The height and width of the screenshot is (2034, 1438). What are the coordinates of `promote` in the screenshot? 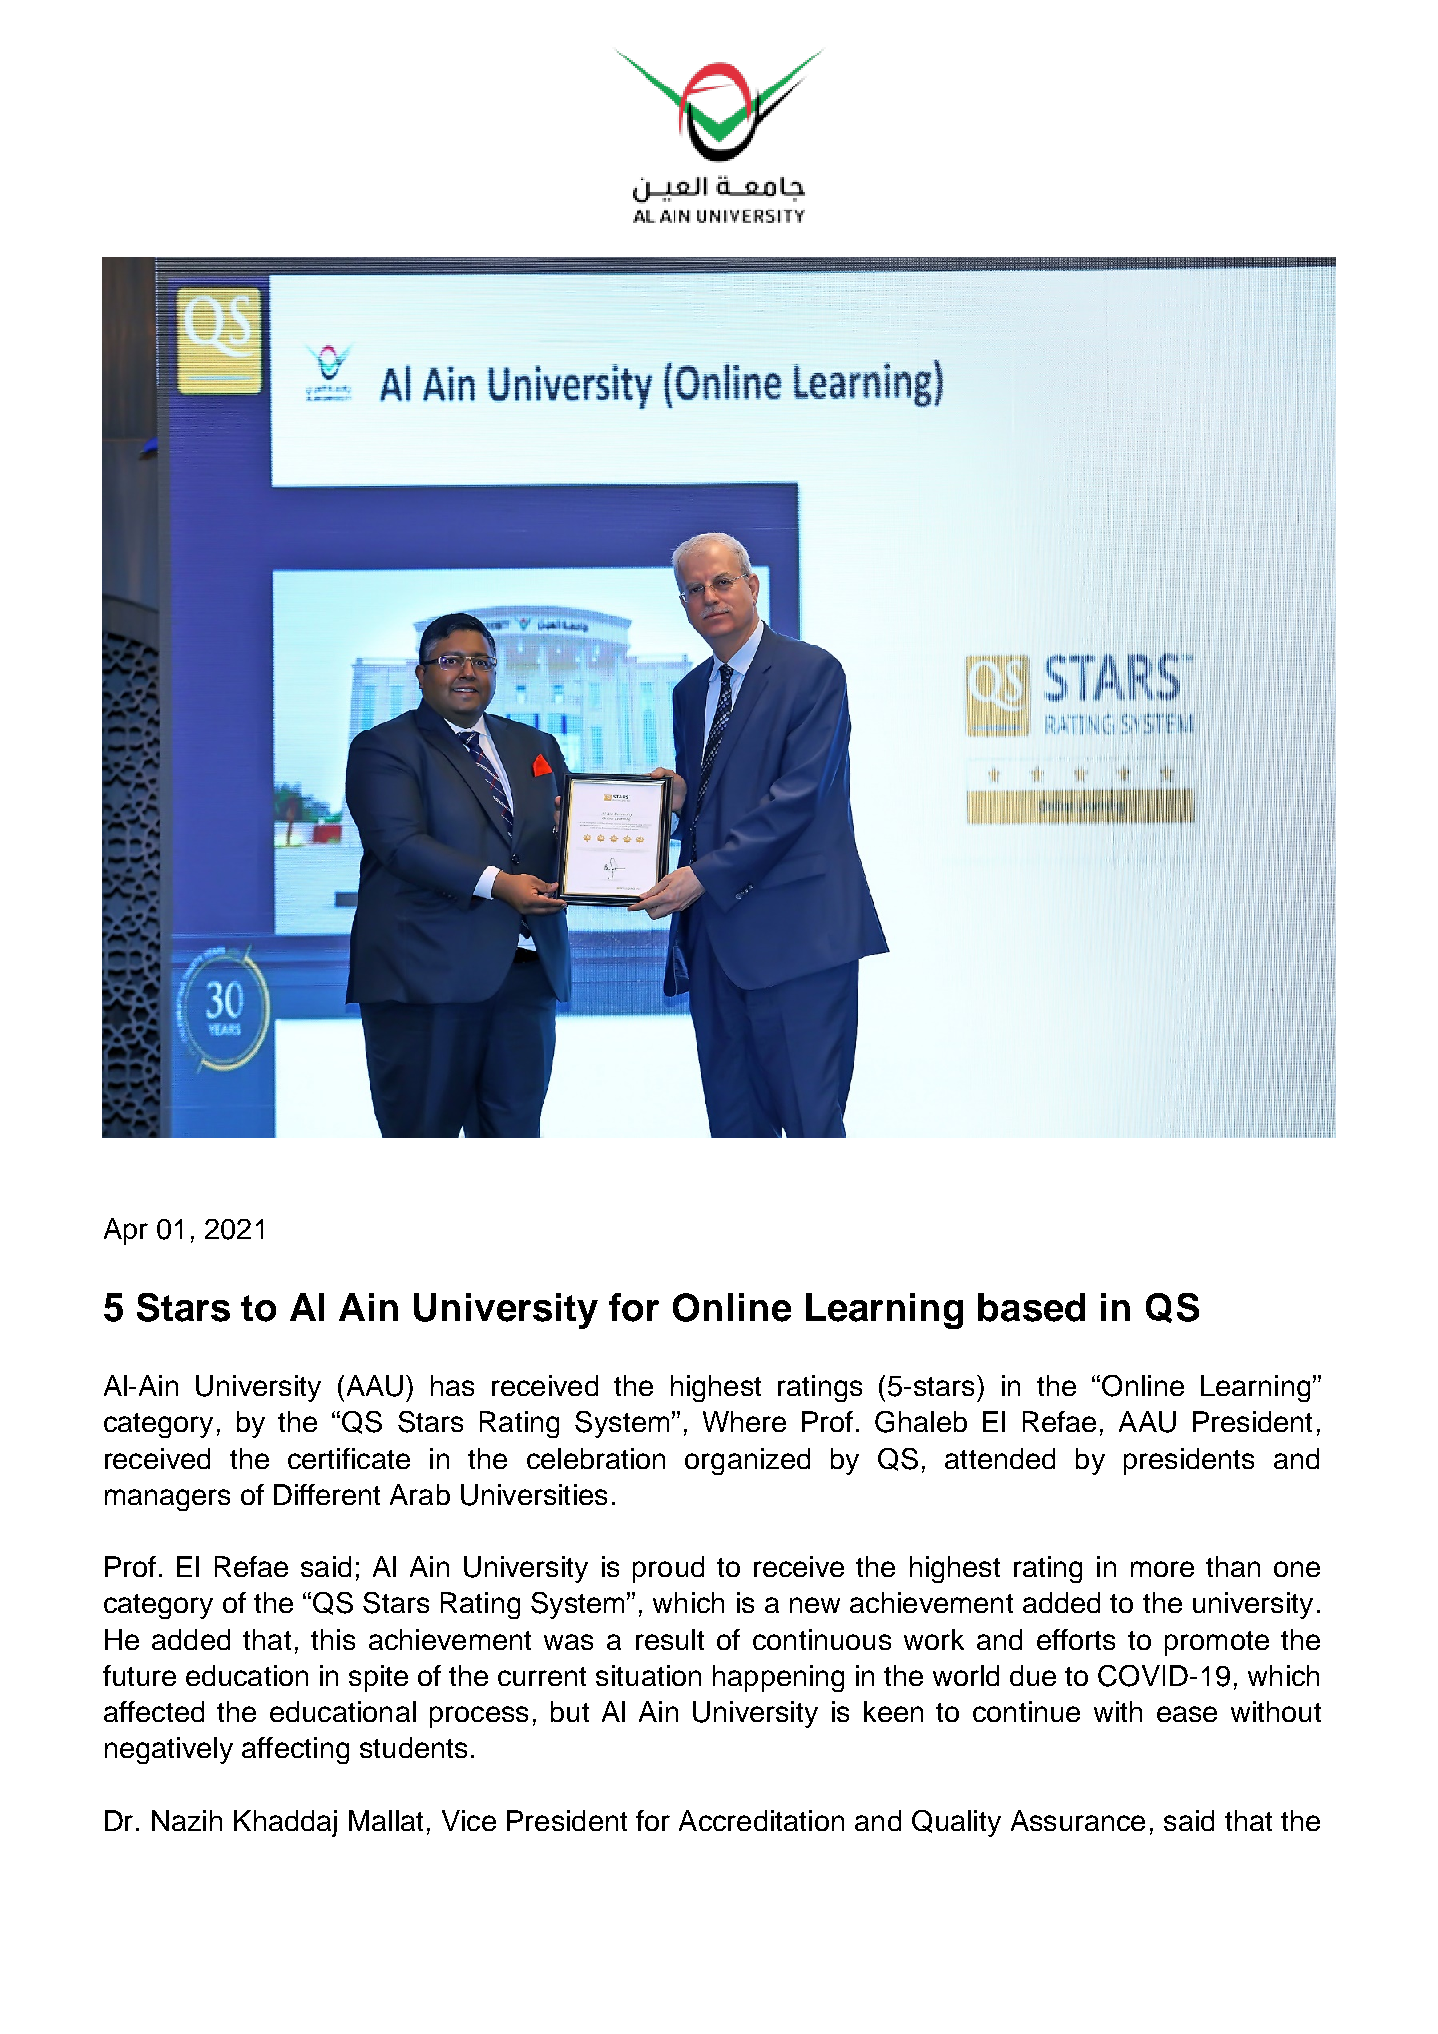 It's located at (1217, 1643).
